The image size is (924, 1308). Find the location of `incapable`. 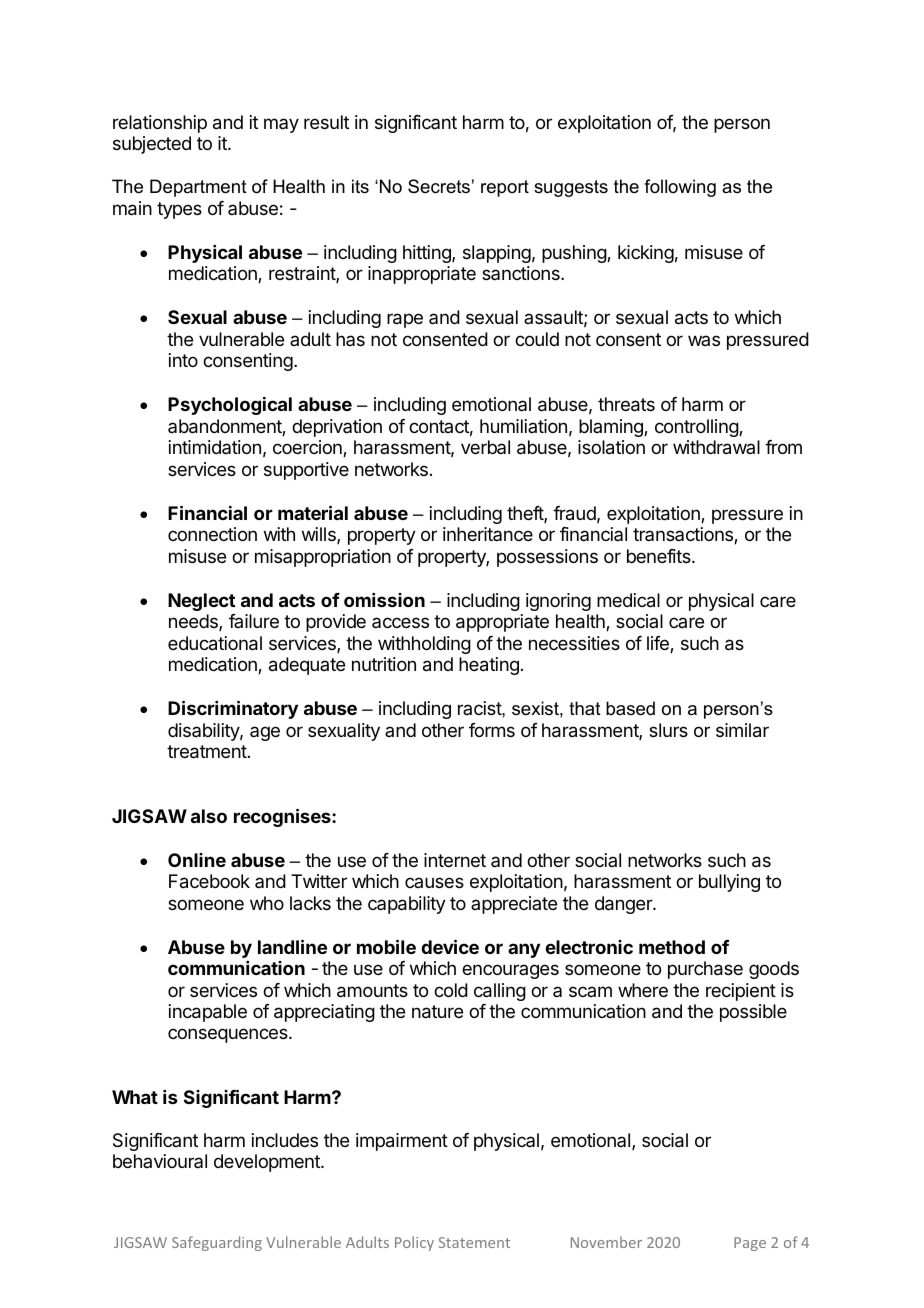

incapable is located at coordinates (208, 1013).
